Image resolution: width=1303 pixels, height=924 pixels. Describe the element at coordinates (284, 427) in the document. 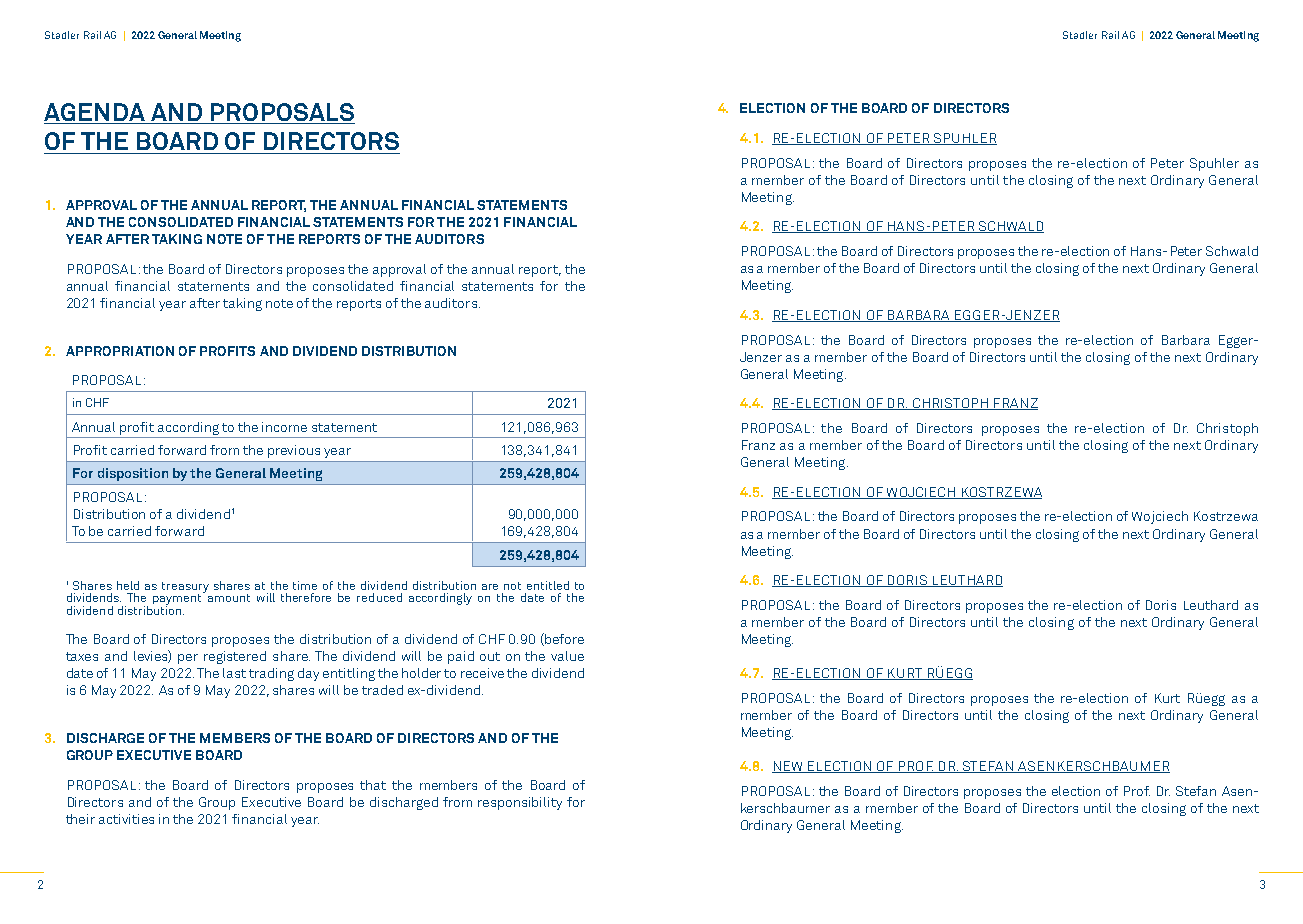

I see `income` at that location.
